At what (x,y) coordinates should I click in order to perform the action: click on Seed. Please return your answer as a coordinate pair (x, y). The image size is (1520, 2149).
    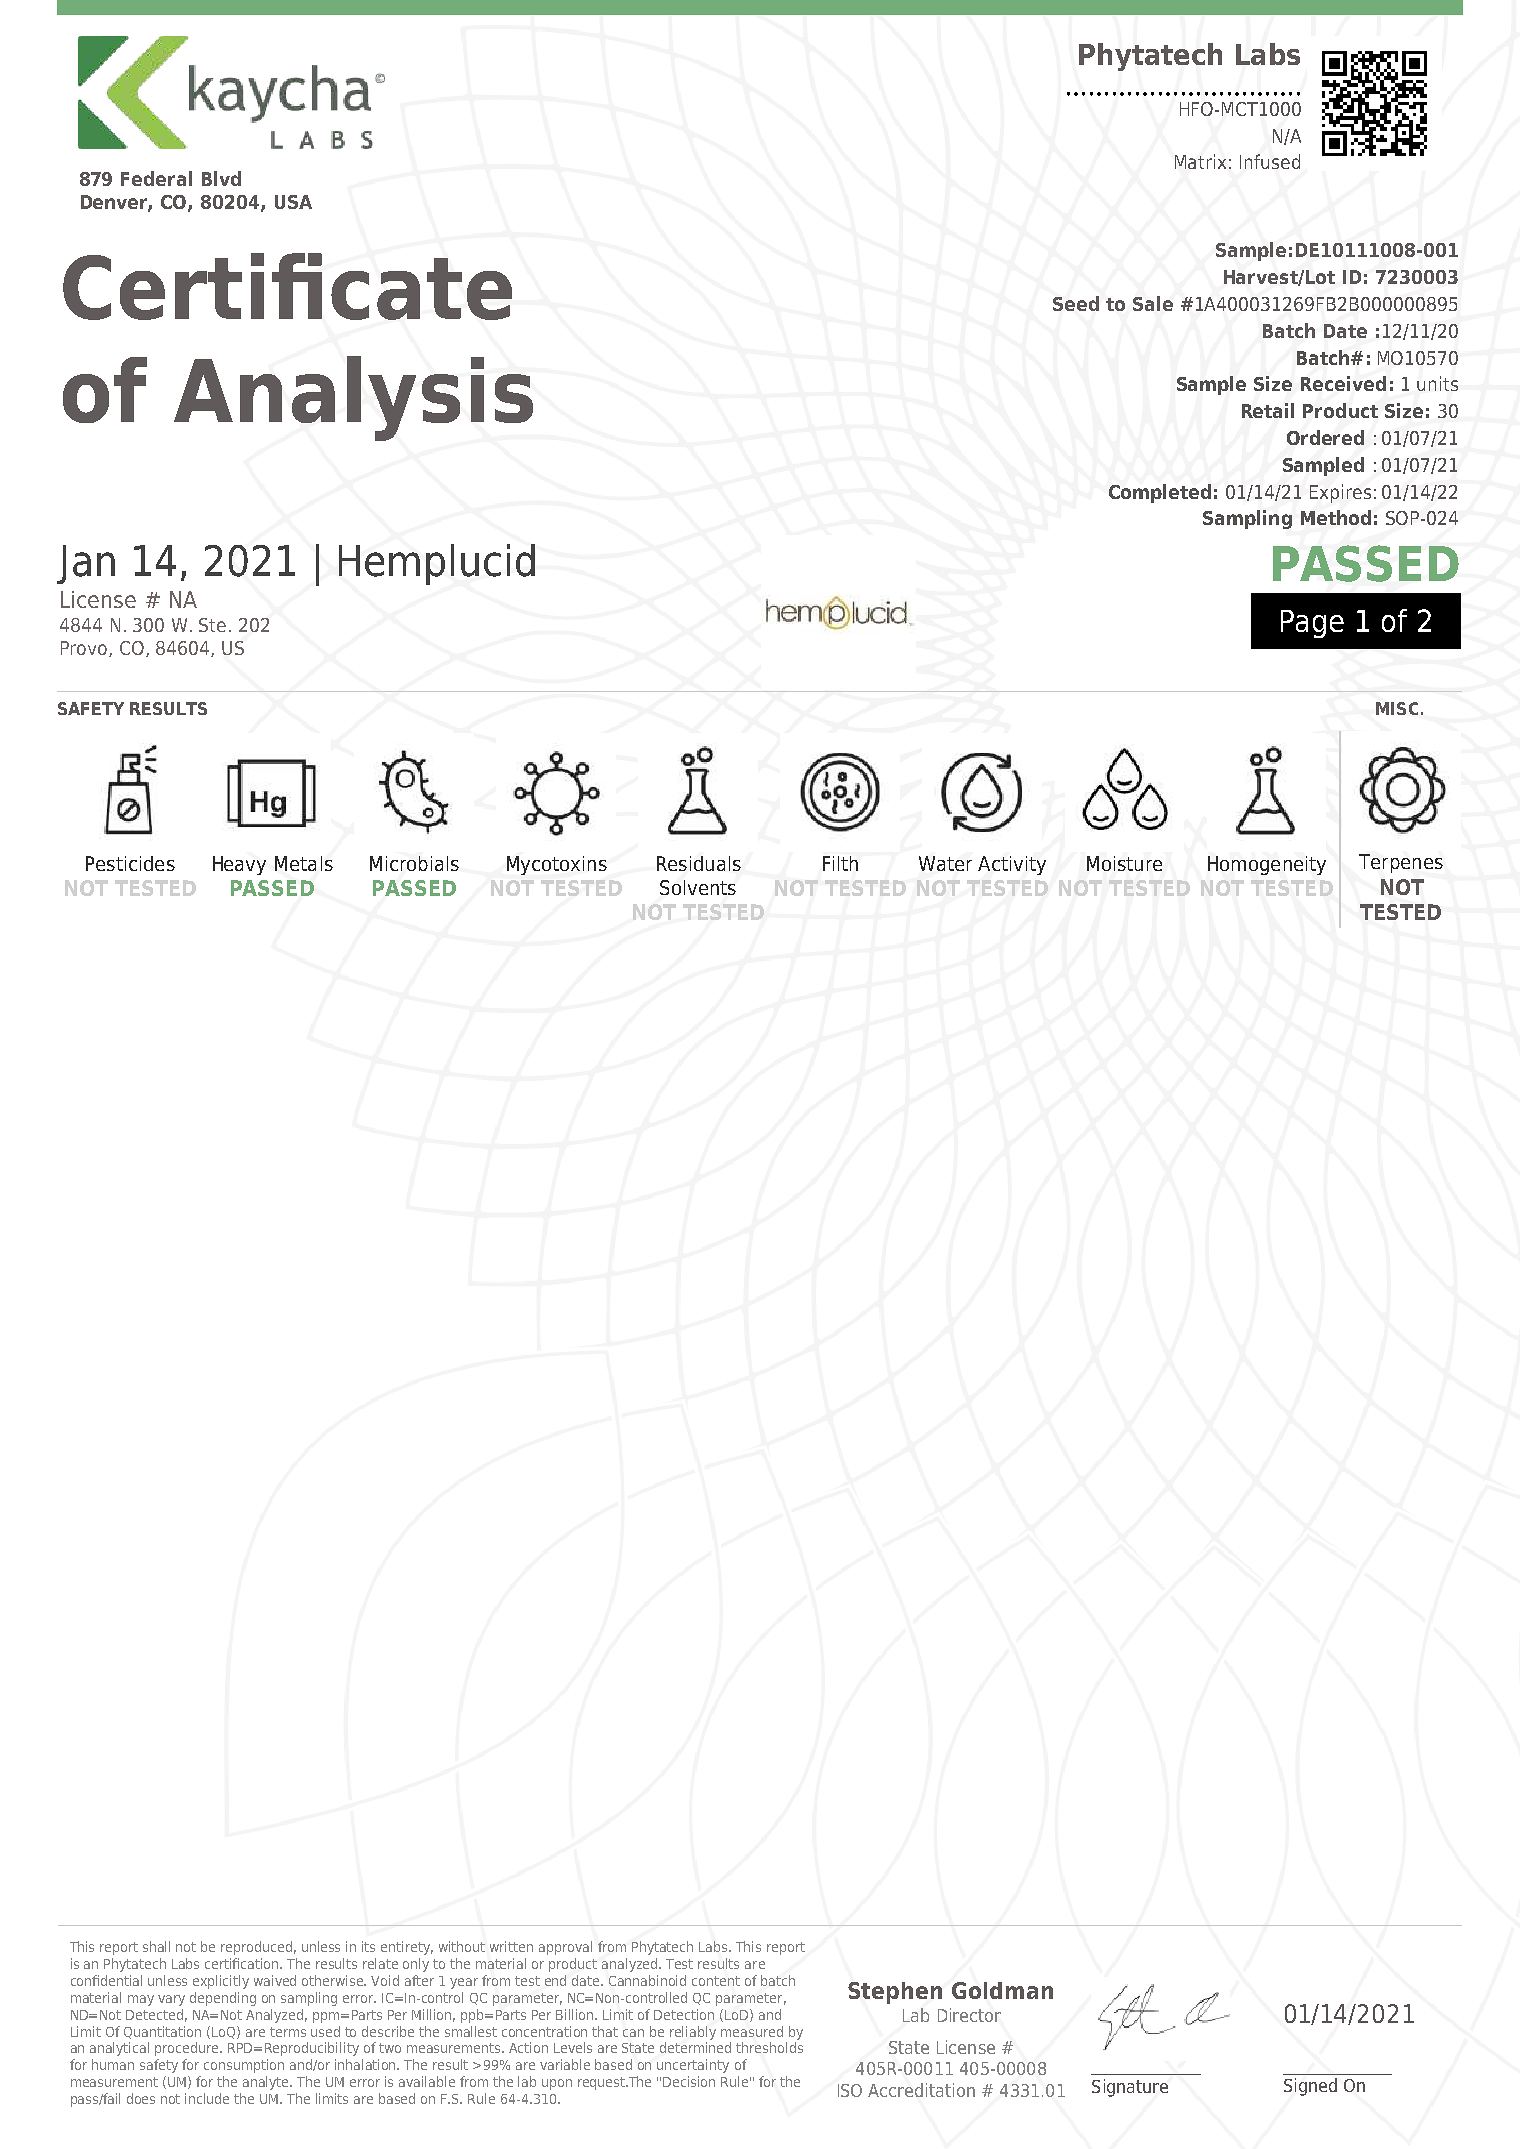
    Looking at the image, I should click on (1076, 303).
